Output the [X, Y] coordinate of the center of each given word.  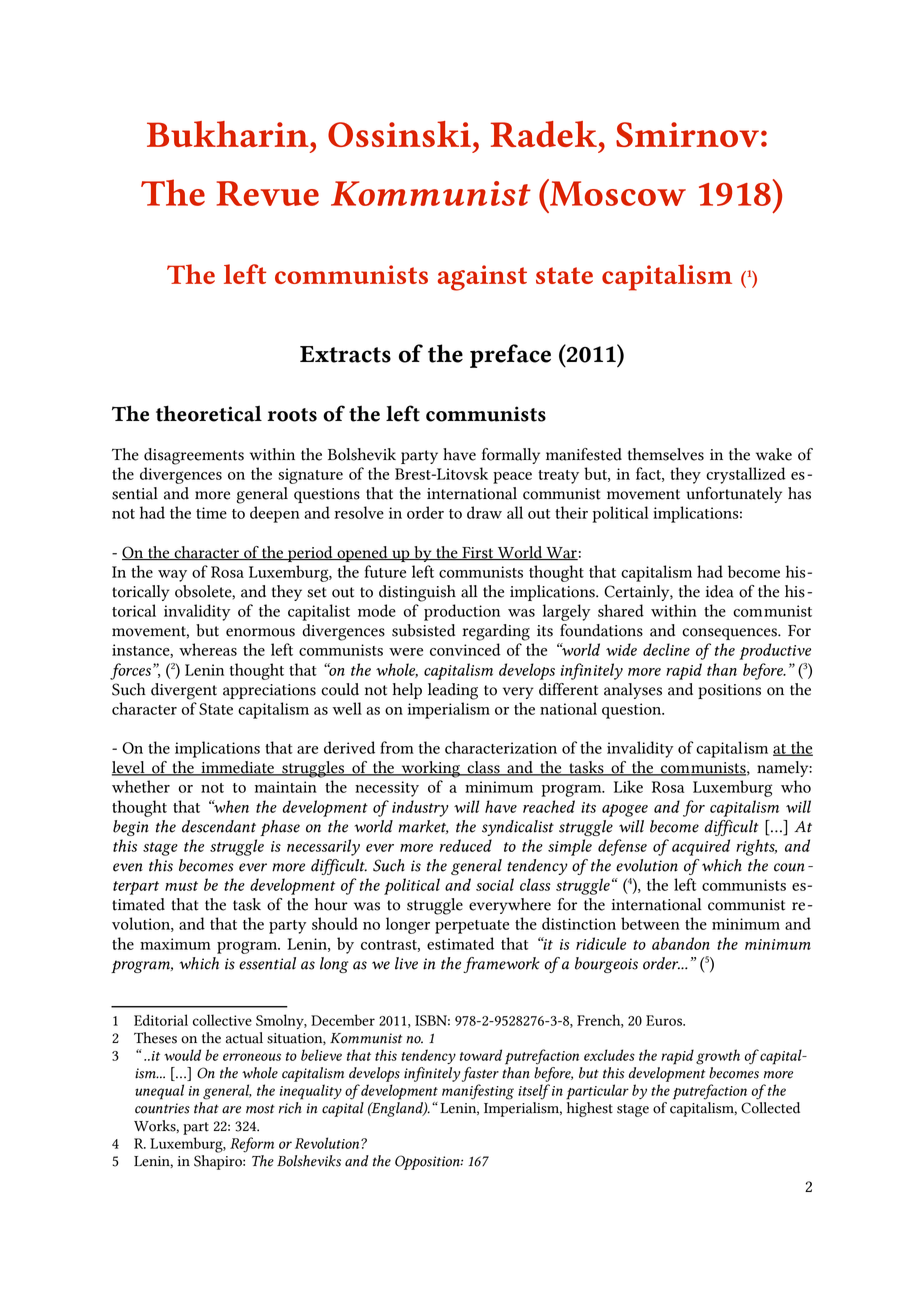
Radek [544, 134]
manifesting [478, 1092]
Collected [770, 1108]
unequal [159, 1092]
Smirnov [687, 134]
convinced [465, 649]
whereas [208, 649]
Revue [268, 193]
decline [666, 649]
